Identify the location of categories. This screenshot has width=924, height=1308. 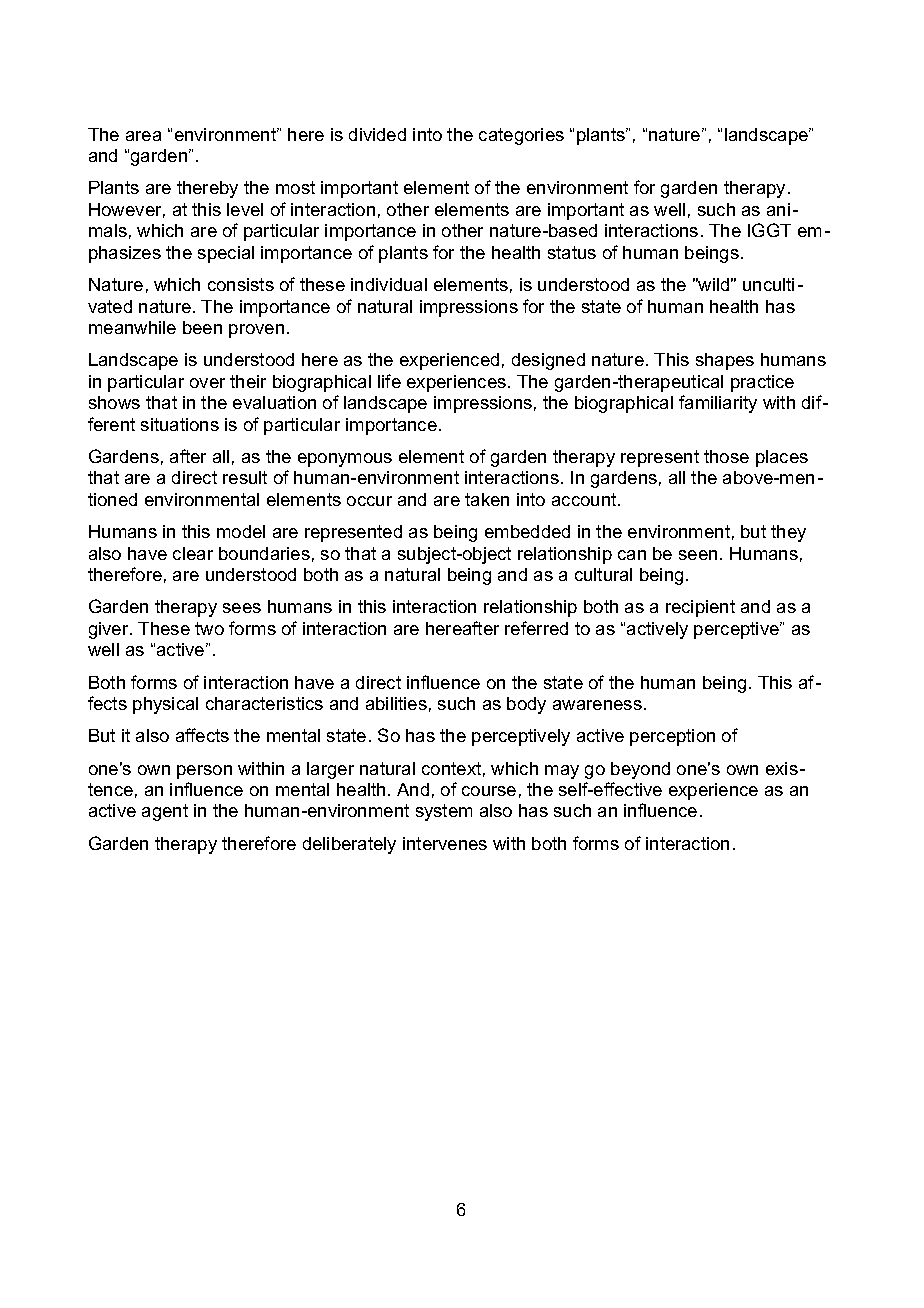
(521, 136).
